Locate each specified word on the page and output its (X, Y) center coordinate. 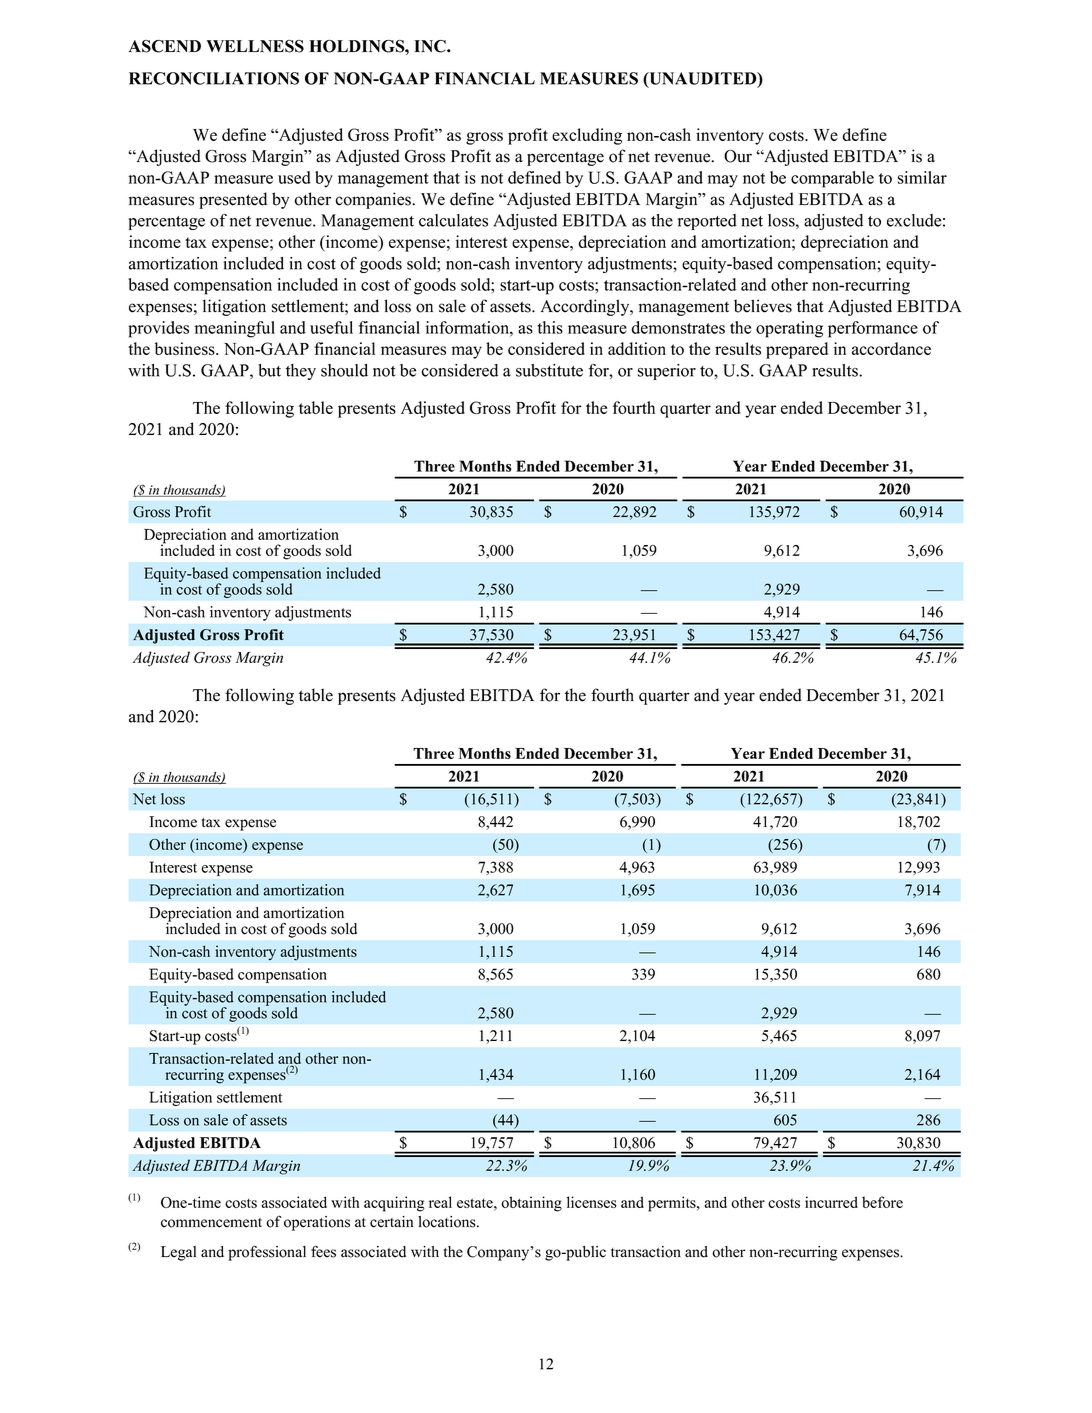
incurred (831, 1202)
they (301, 372)
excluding (587, 136)
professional (267, 1253)
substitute (549, 370)
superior (667, 372)
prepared (797, 350)
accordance (891, 348)
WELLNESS (255, 46)
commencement (211, 1223)
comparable (832, 179)
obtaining (531, 1204)
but (269, 370)
